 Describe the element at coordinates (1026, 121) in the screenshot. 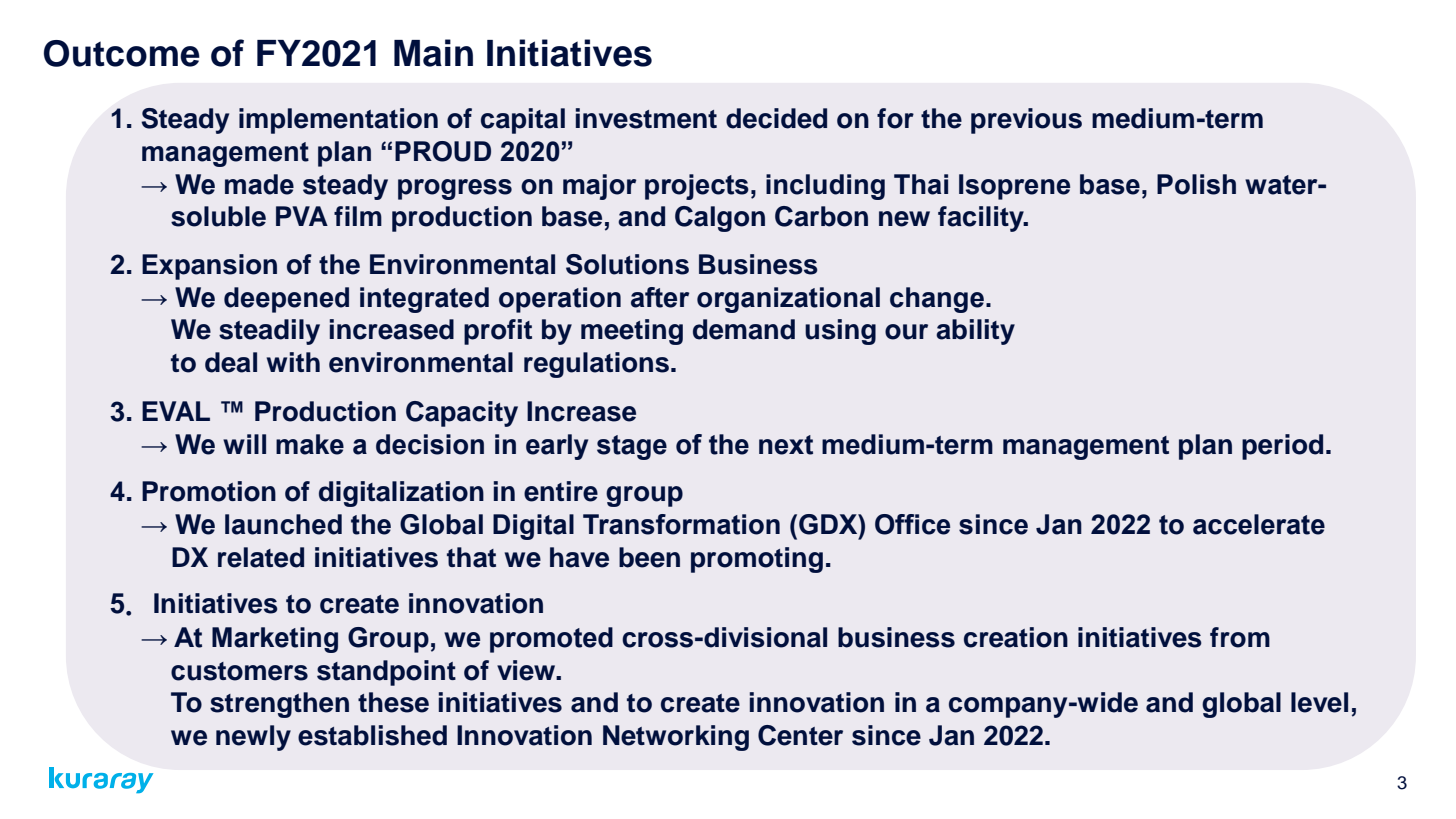

I see `previous` at that location.
